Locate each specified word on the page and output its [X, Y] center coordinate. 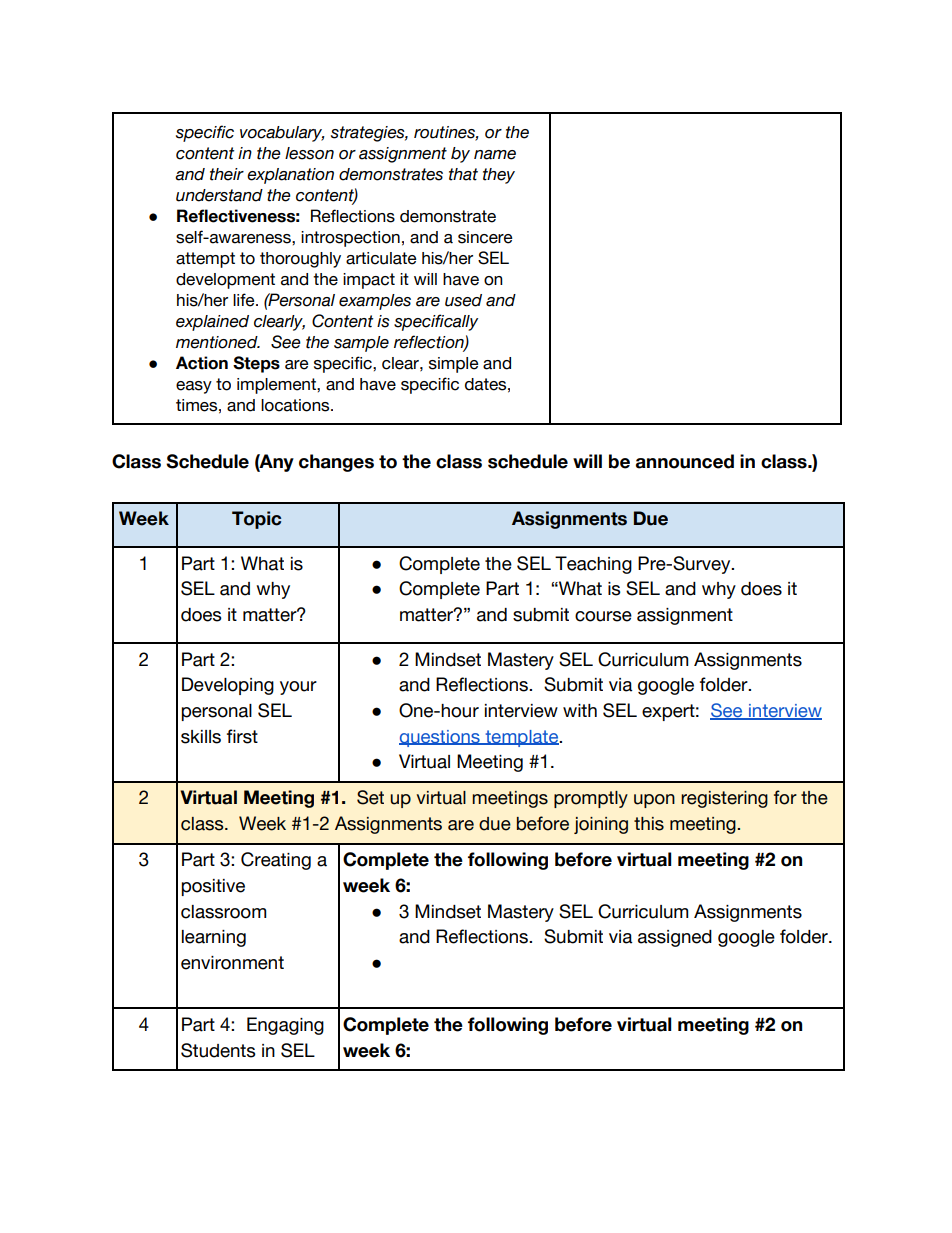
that [463, 174]
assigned [675, 938]
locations [296, 405]
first [242, 736]
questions [440, 738]
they [499, 176]
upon [654, 801]
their [227, 174]
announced [685, 461]
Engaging [285, 1026]
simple [454, 365]
